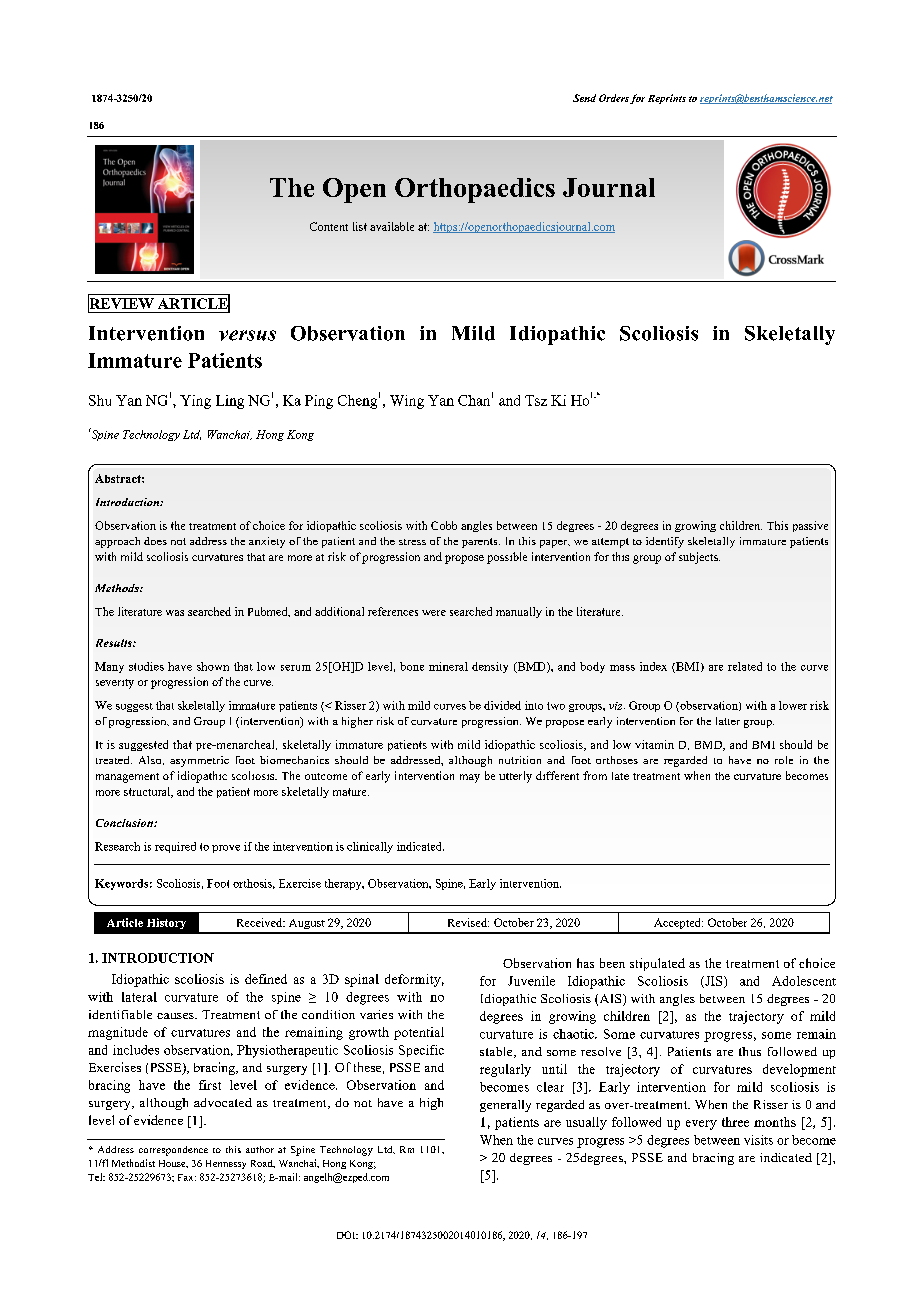 The height and width of the screenshot is (1308, 924). I want to click on Cobb, so click(444, 525).
